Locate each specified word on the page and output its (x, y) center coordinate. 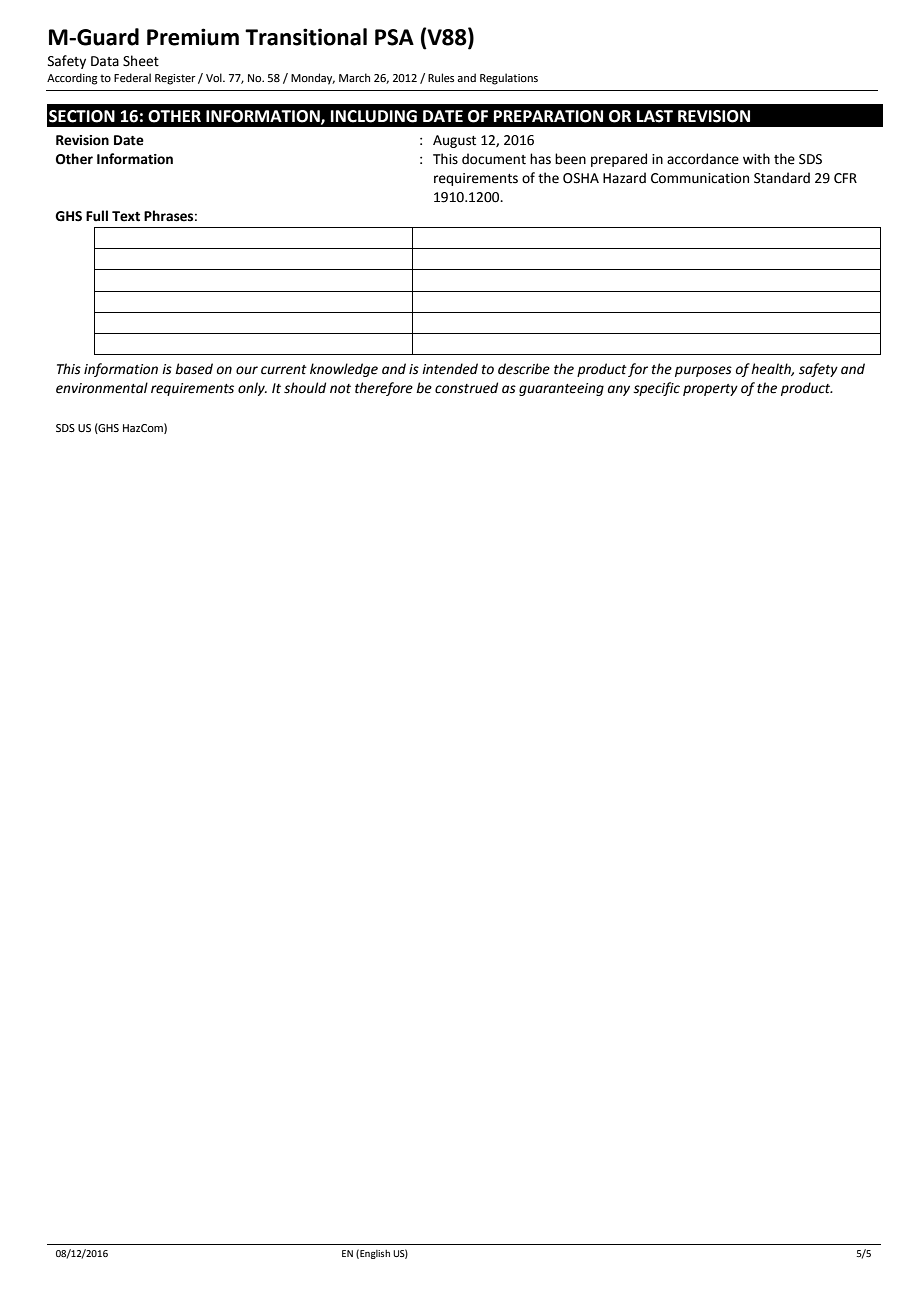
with (756, 159)
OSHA (581, 178)
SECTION (82, 116)
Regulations (509, 79)
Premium (193, 37)
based (194, 369)
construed (466, 388)
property (710, 390)
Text (126, 216)
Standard (782, 178)
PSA (394, 37)
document (494, 159)
